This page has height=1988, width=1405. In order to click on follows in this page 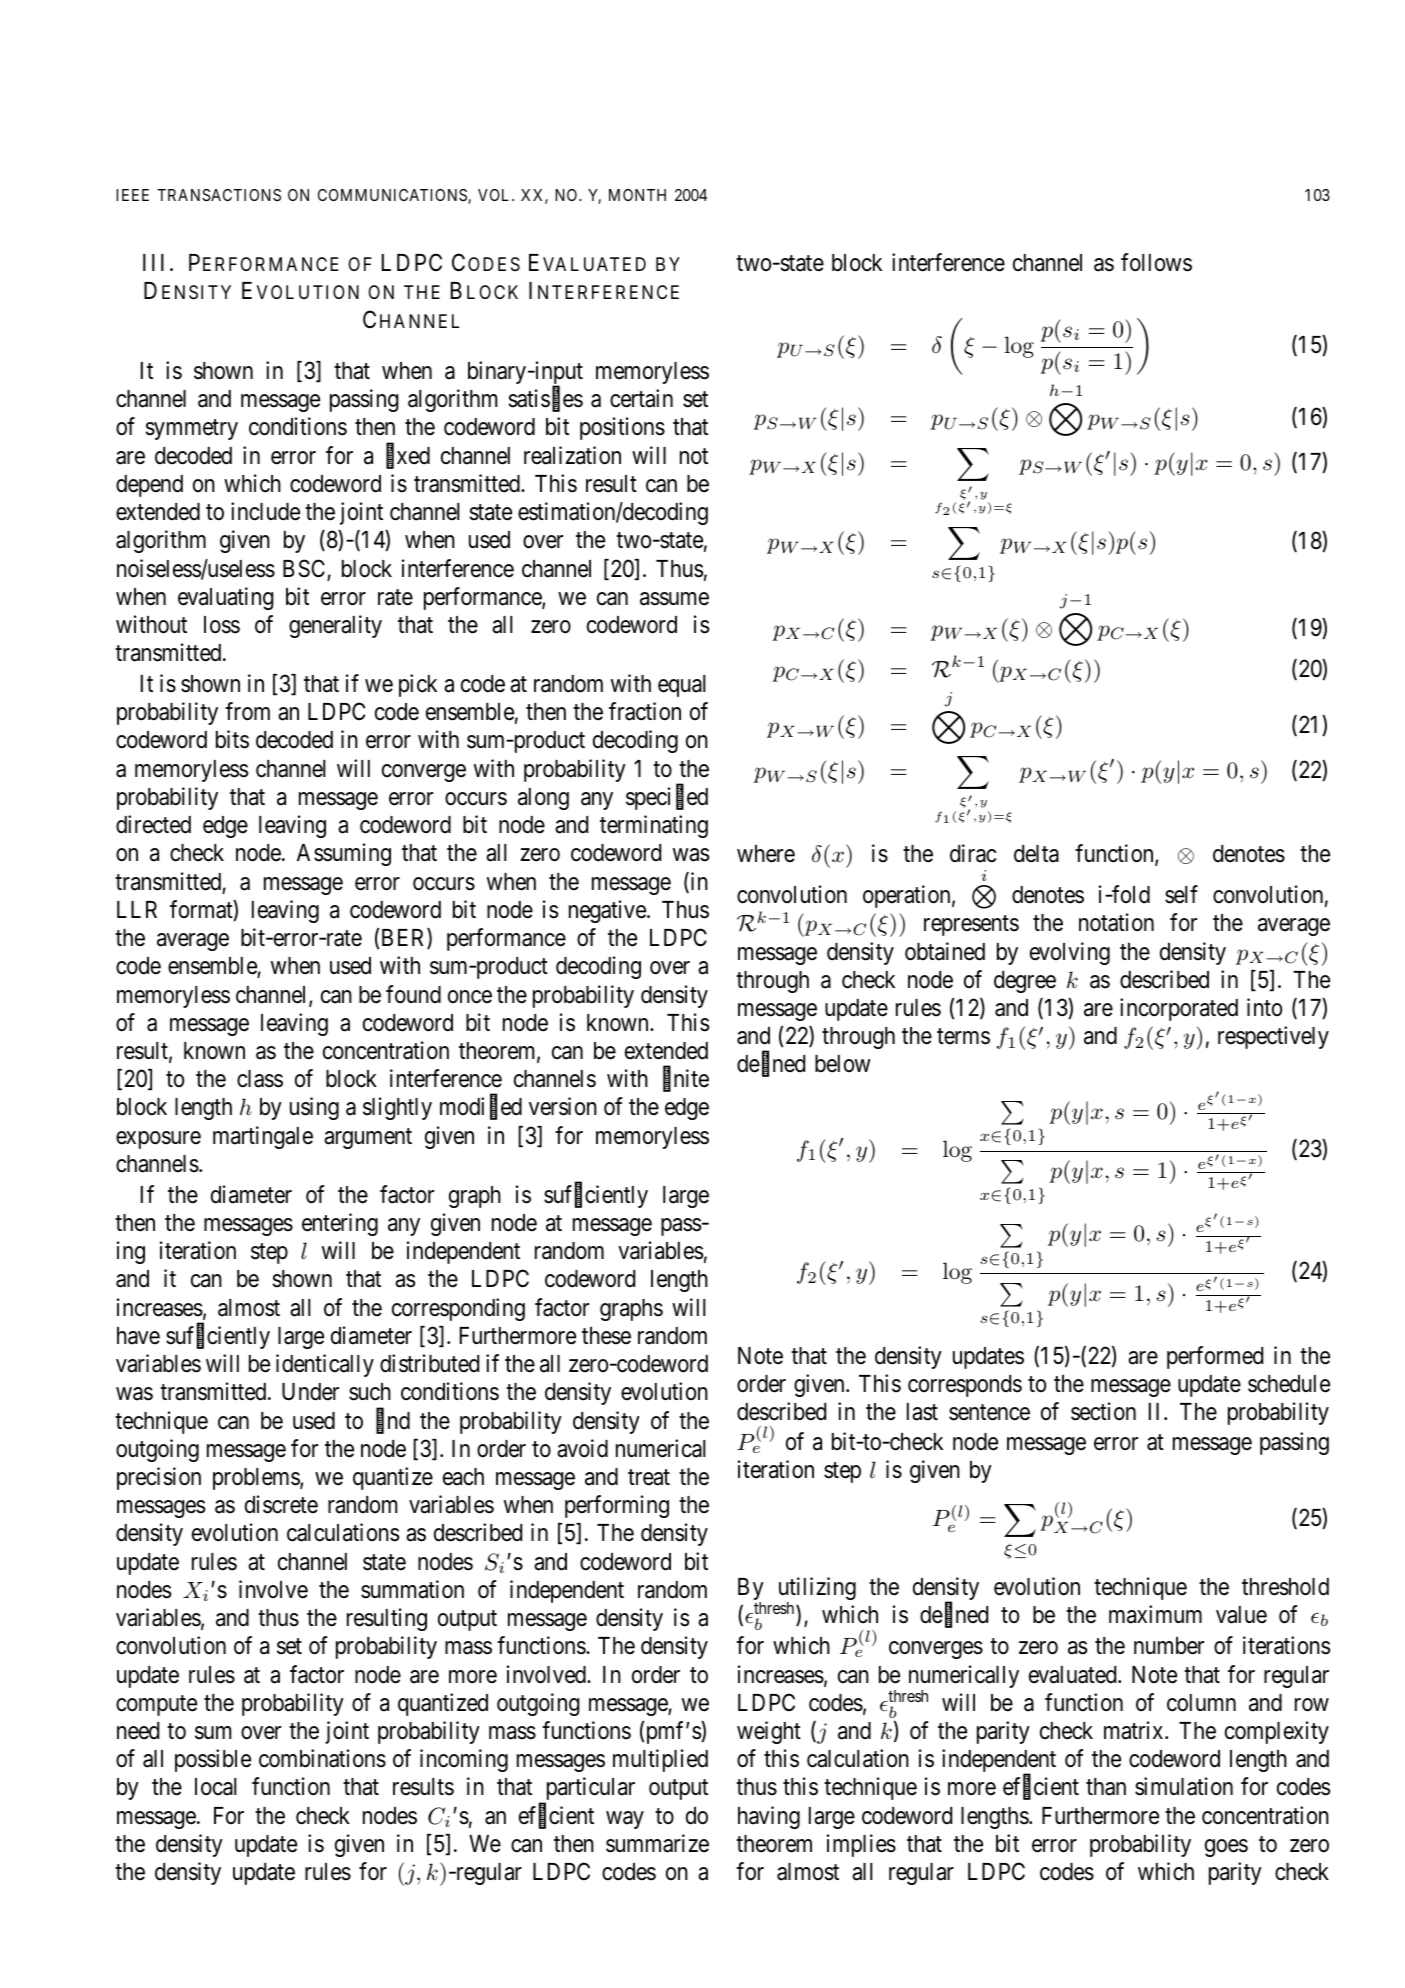, I will do `click(1156, 262)`.
